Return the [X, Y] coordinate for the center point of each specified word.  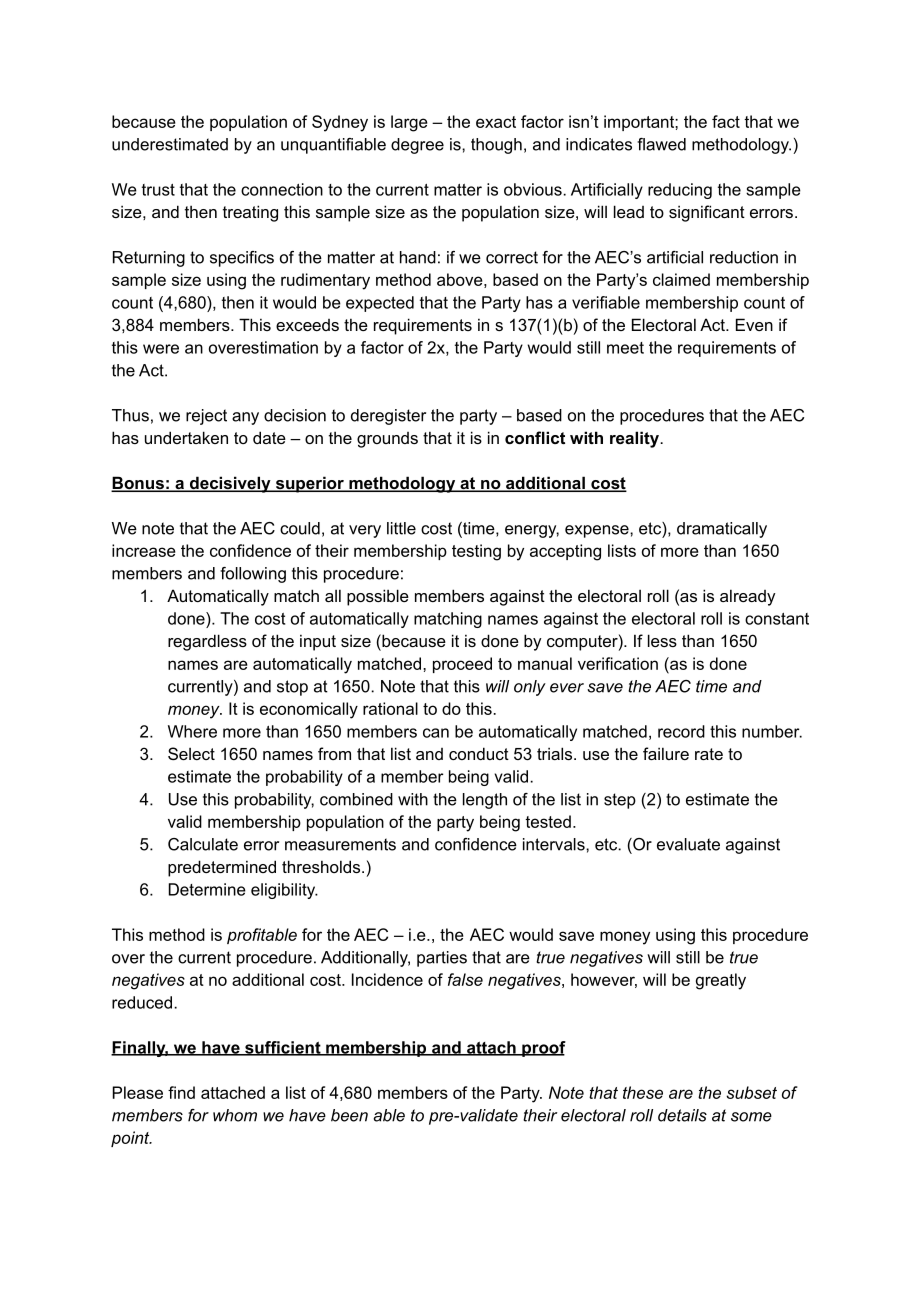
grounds [387, 440]
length [485, 801]
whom [235, 1115]
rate [709, 754]
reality [635, 439]
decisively [230, 484]
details [682, 1115]
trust [158, 190]
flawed [661, 144]
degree [417, 146]
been [349, 1115]
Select [191, 753]
